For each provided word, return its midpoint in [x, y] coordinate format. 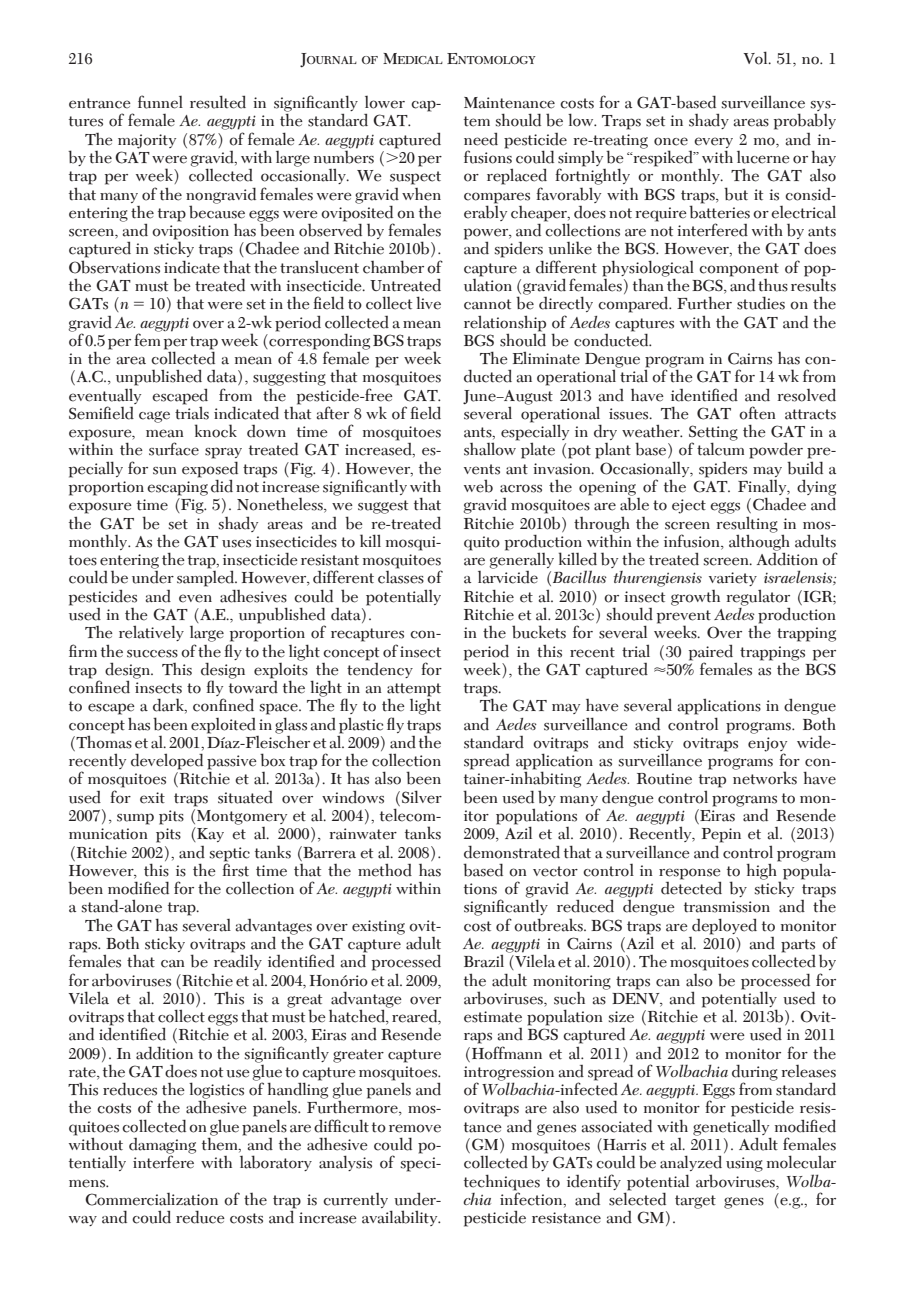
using [744, 1164]
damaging [162, 1147]
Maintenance [509, 103]
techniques [502, 1182]
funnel [160, 102]
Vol [757, 58]
